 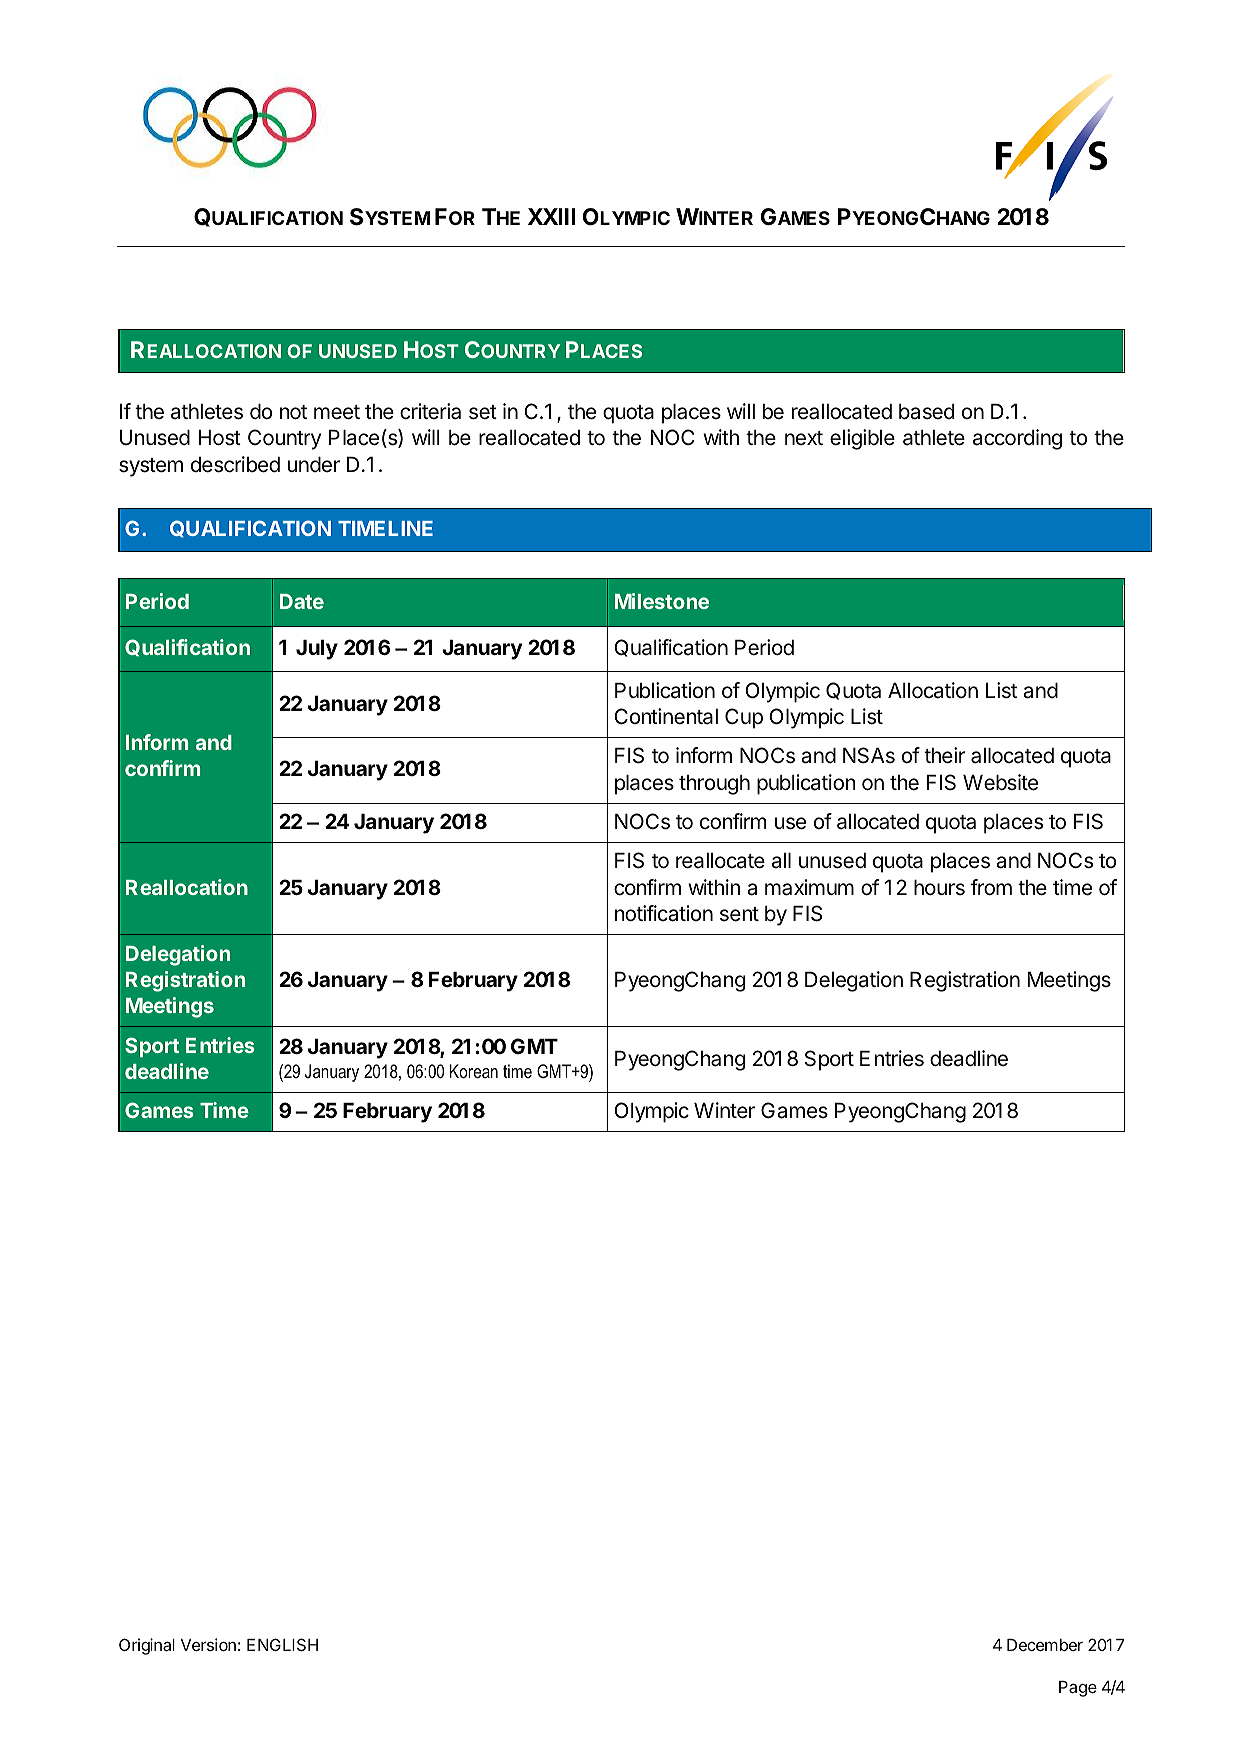 What do you see at coordinates (474, 1071) in the page?
I see `Korean` at bounding box center [474, 1071].
